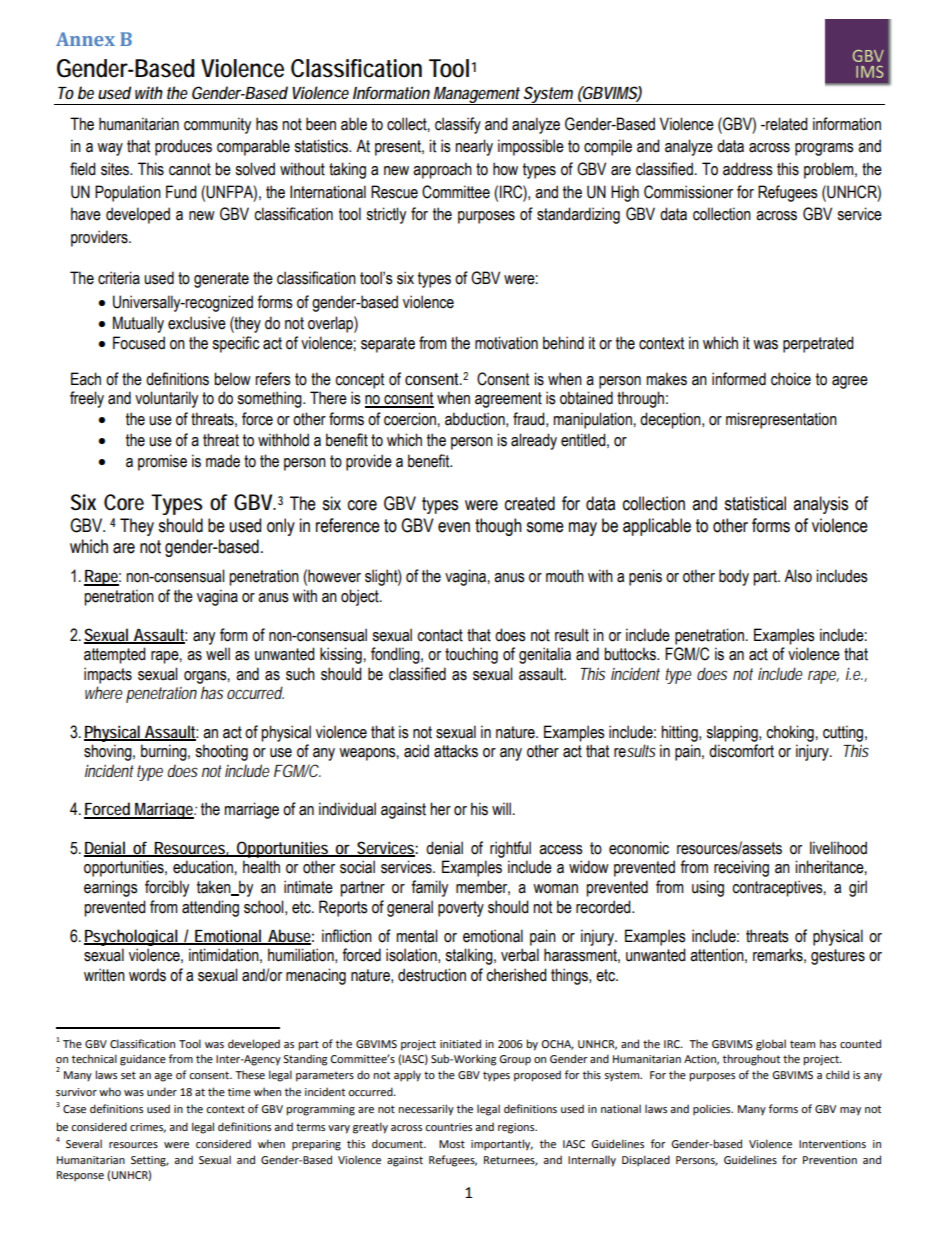  I want to click on statistical, so click(755, 503).
